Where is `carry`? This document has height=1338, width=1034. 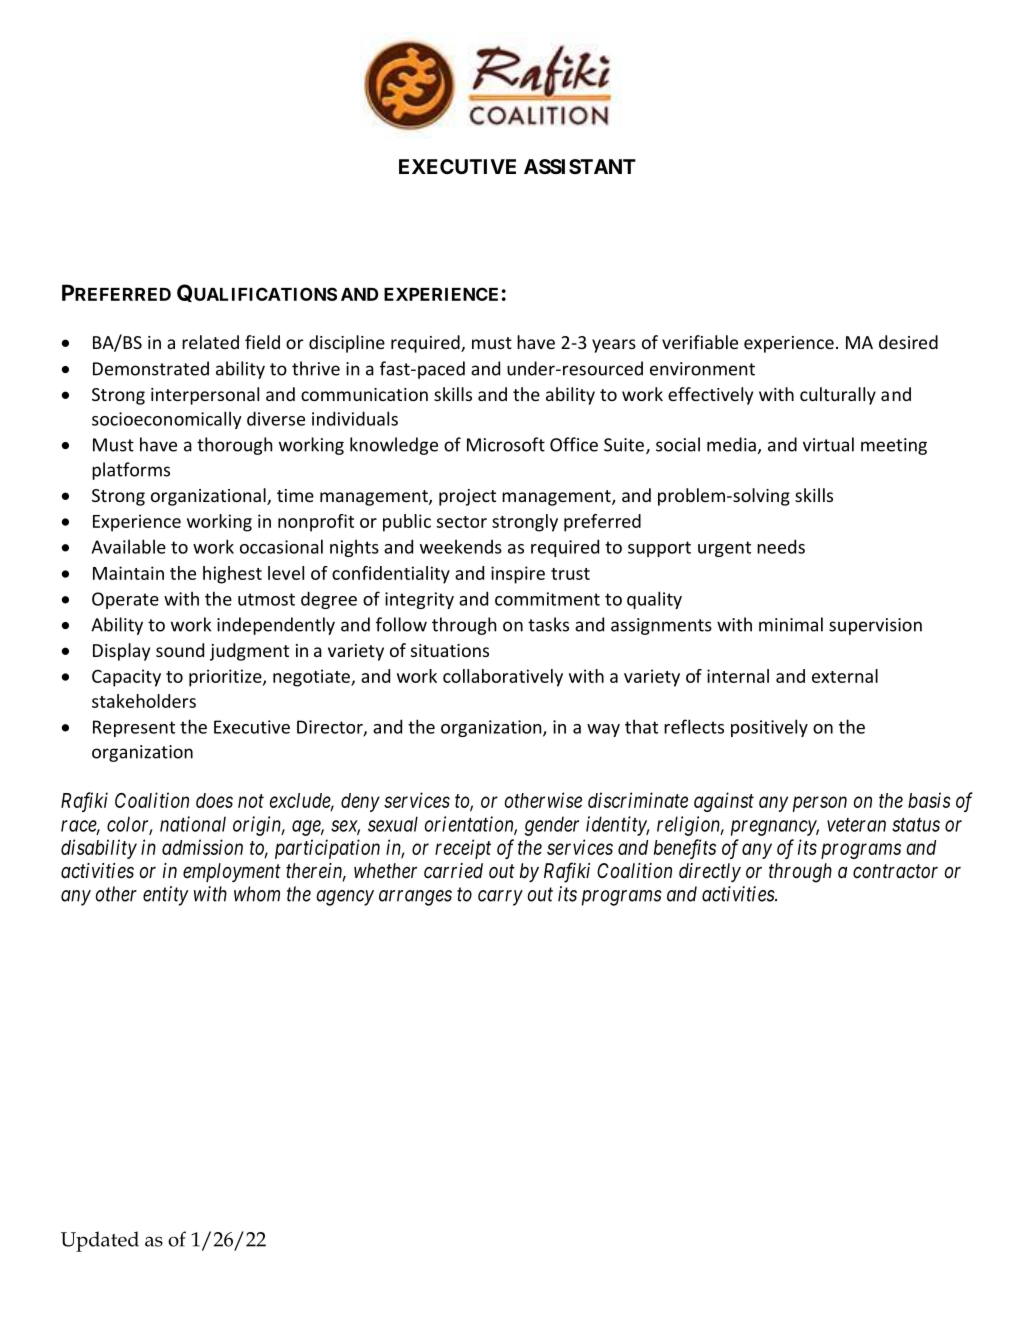
carry is located at coordinates (500, 898).
